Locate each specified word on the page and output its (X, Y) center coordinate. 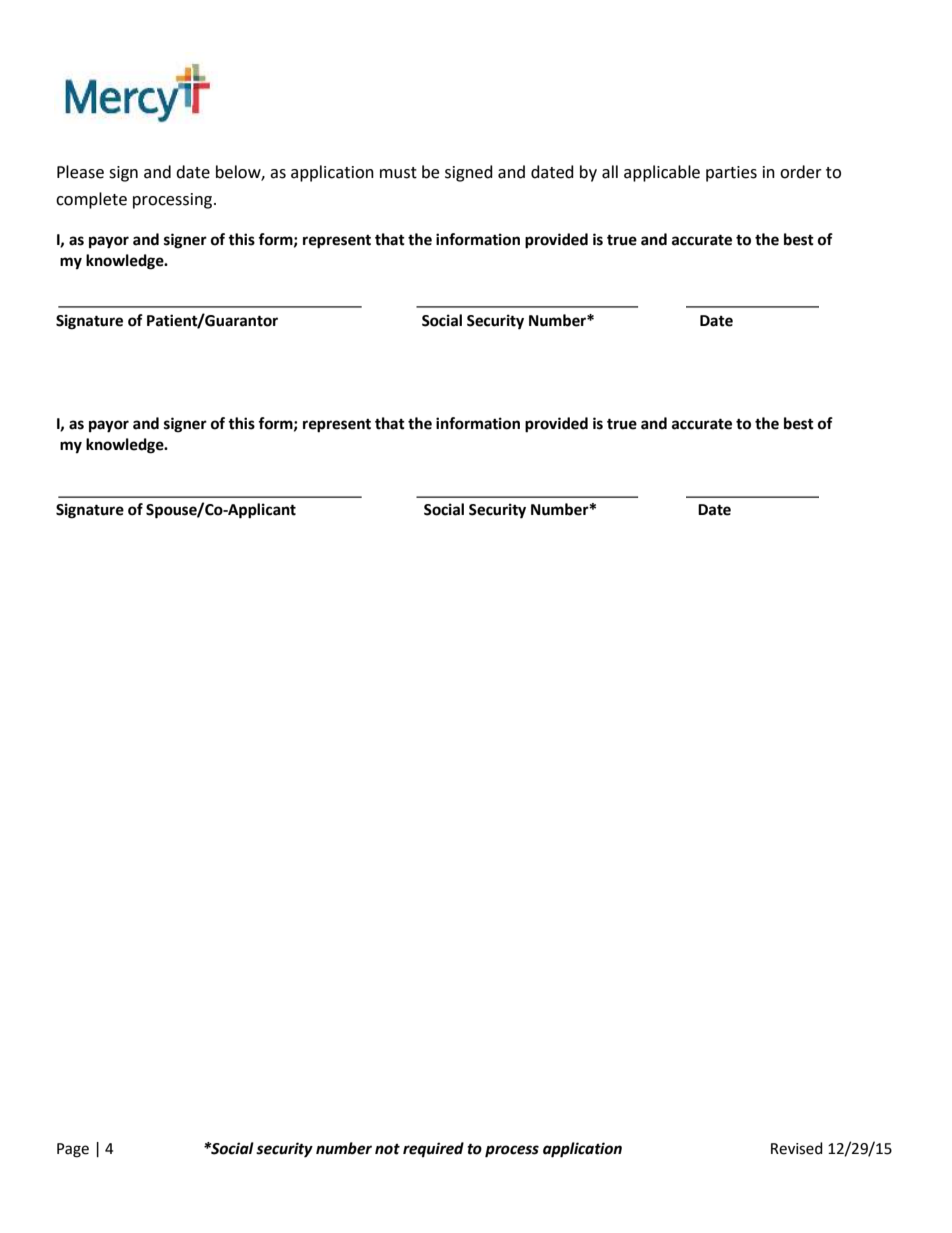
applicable (662, 173)
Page (73, 1150)
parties (731, 174)
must (398, 173)
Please (80, 172)
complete (91, 200)
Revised (797, 1148)
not (387, 1149)
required (433, 1150)
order (801, 172)
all (610, 172)
